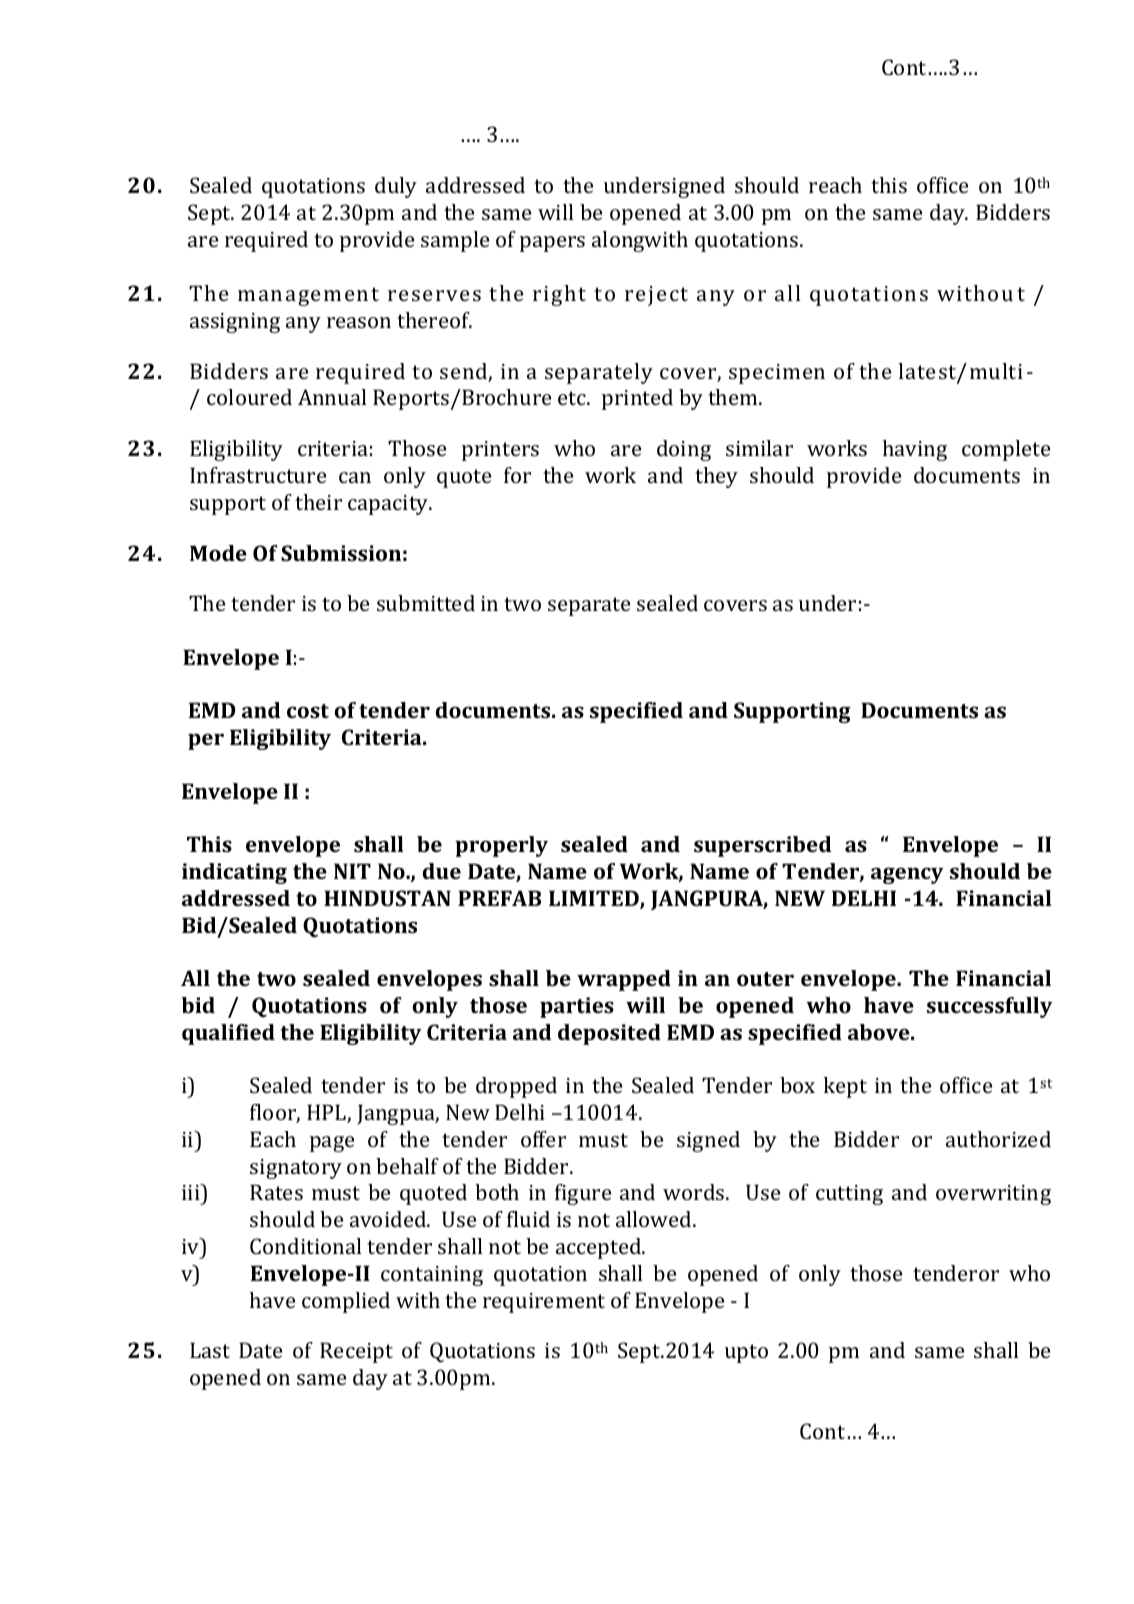  What do you see at coordinates (308, 296) in the image?
I see `management` at bounding box center [308, 296].
